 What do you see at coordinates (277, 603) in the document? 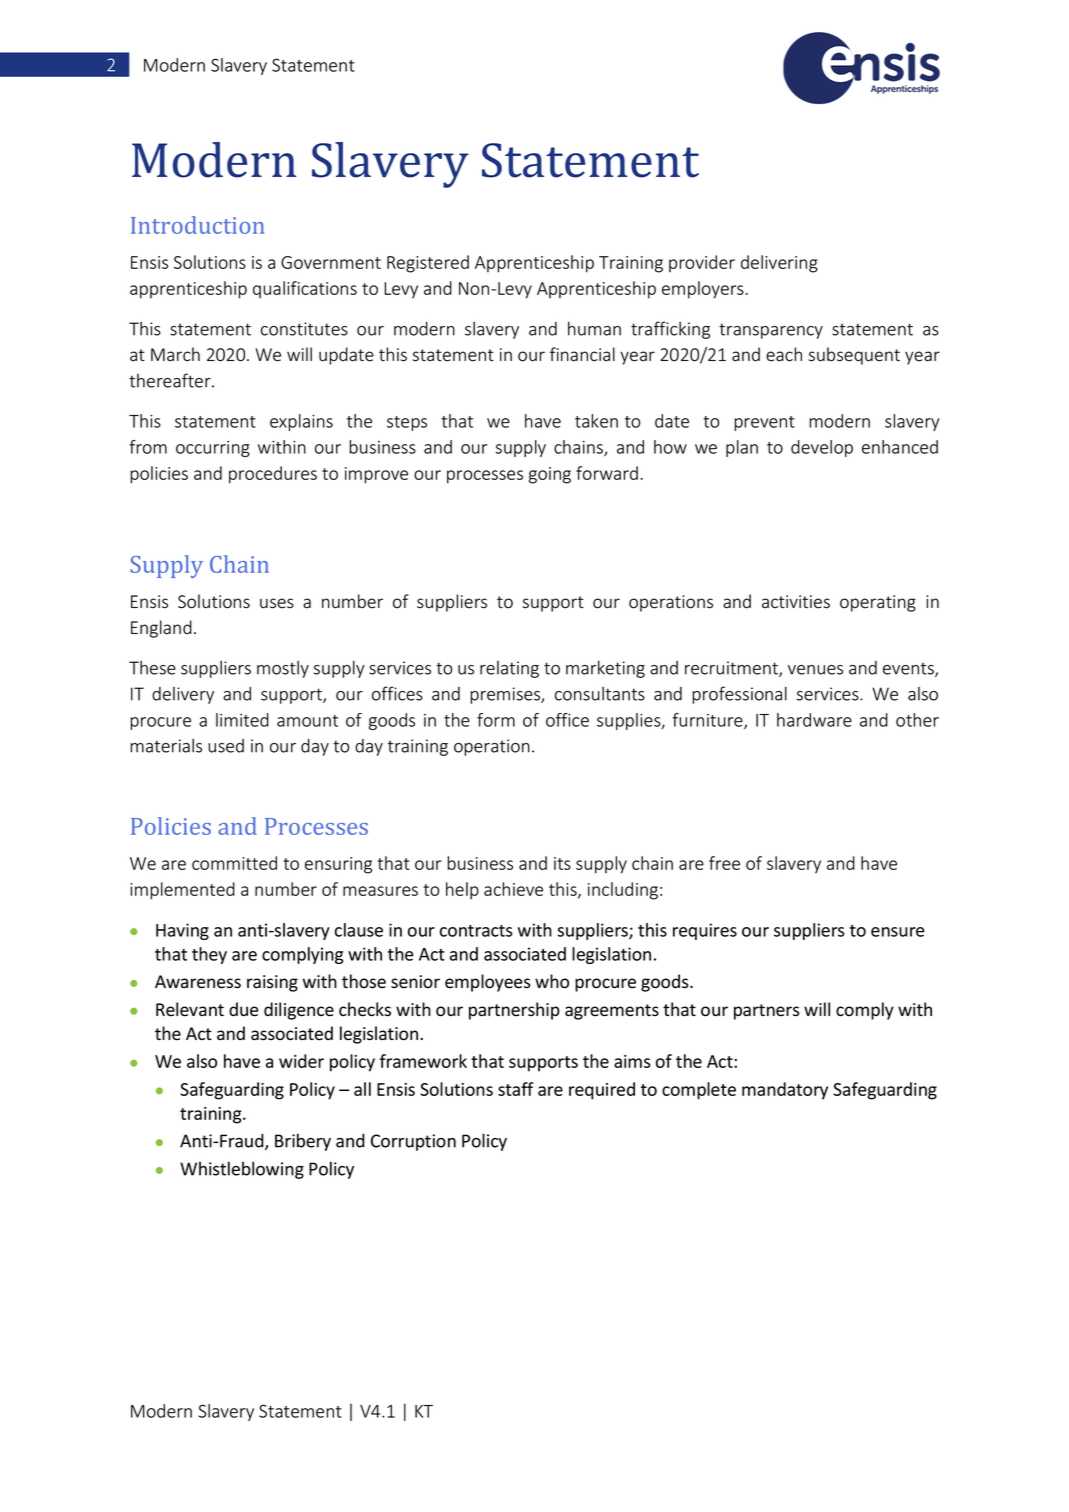
I see `uses` at bounding box center [277, 603].
